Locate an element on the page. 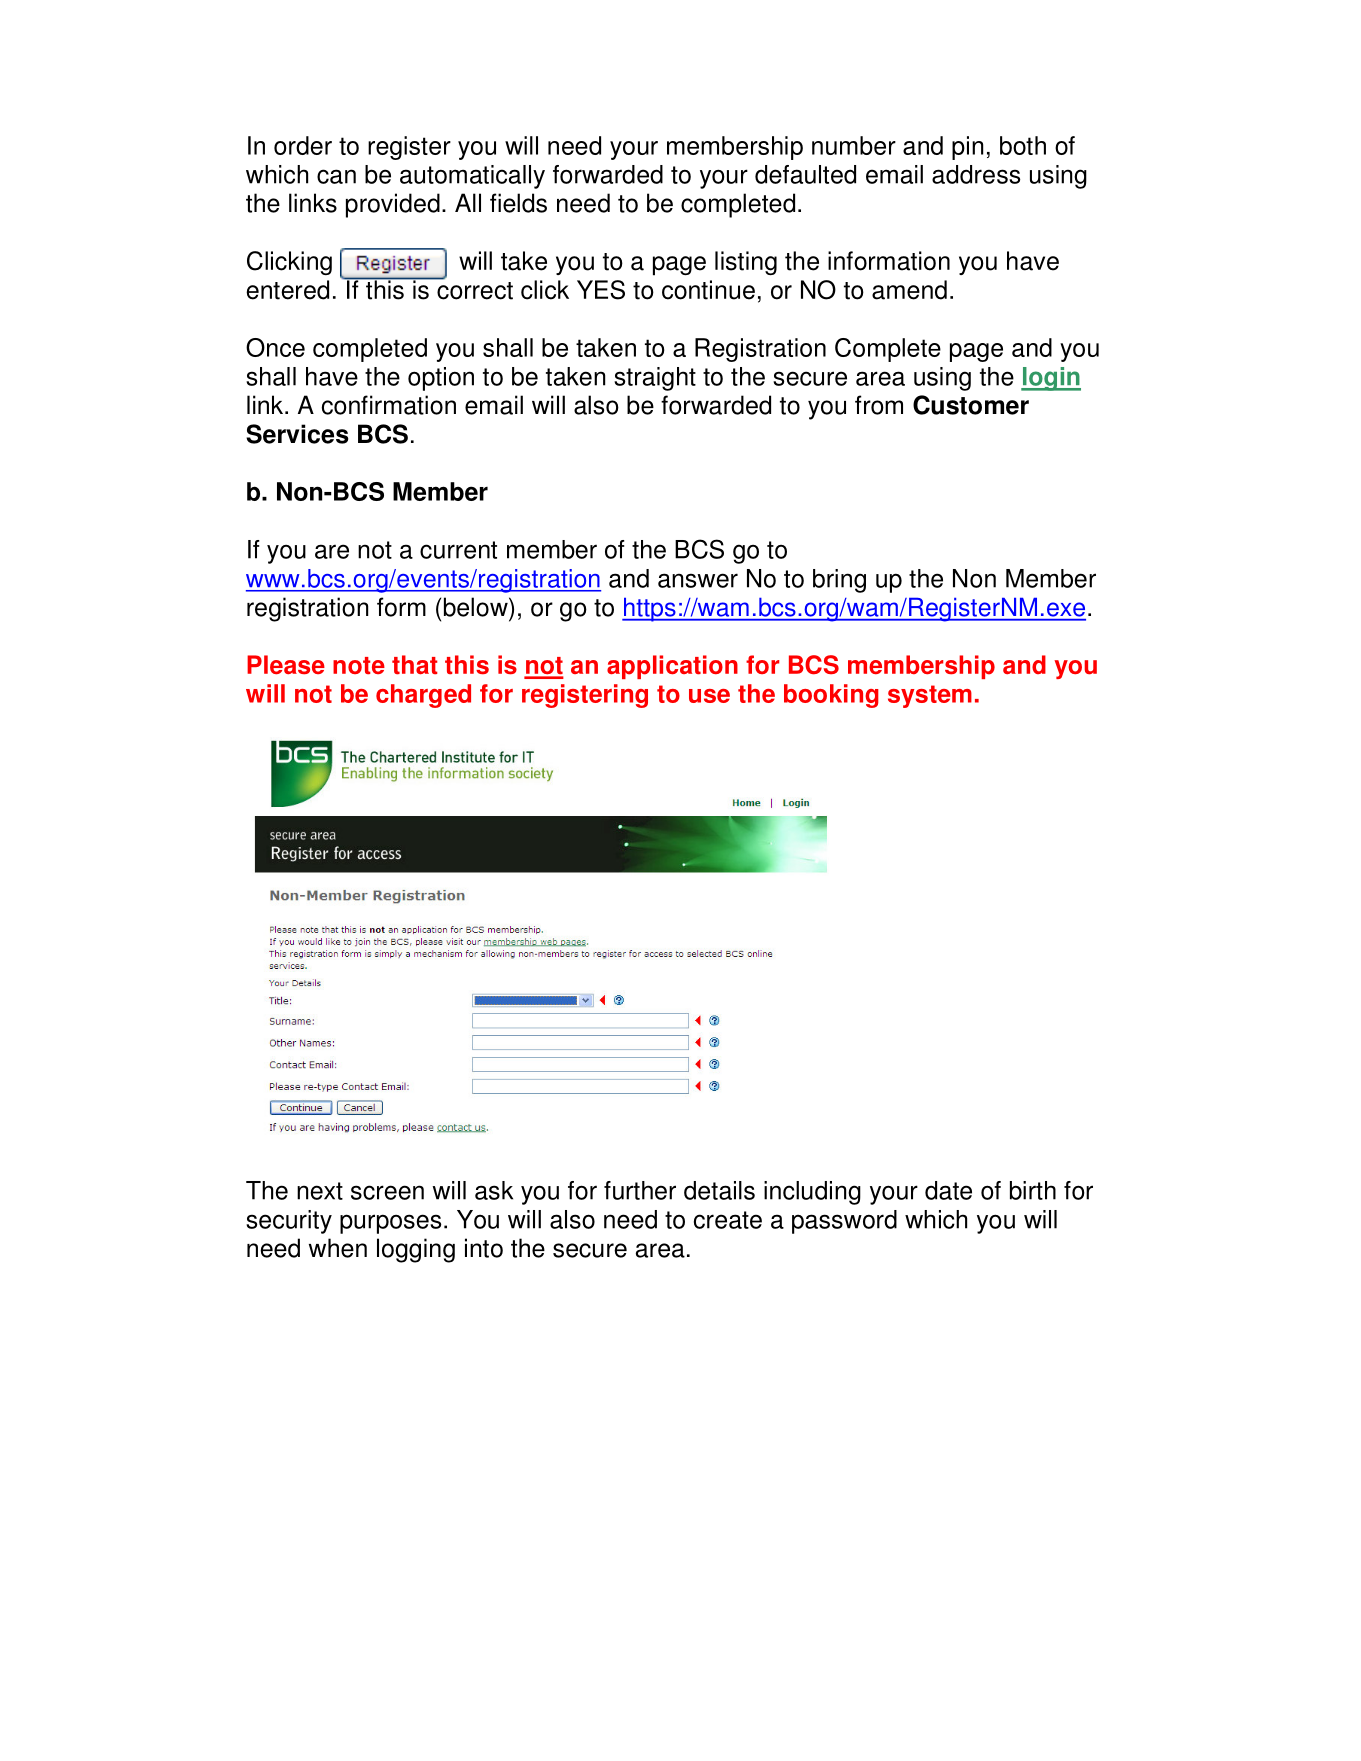  note is located at coordinates (359, 666).
